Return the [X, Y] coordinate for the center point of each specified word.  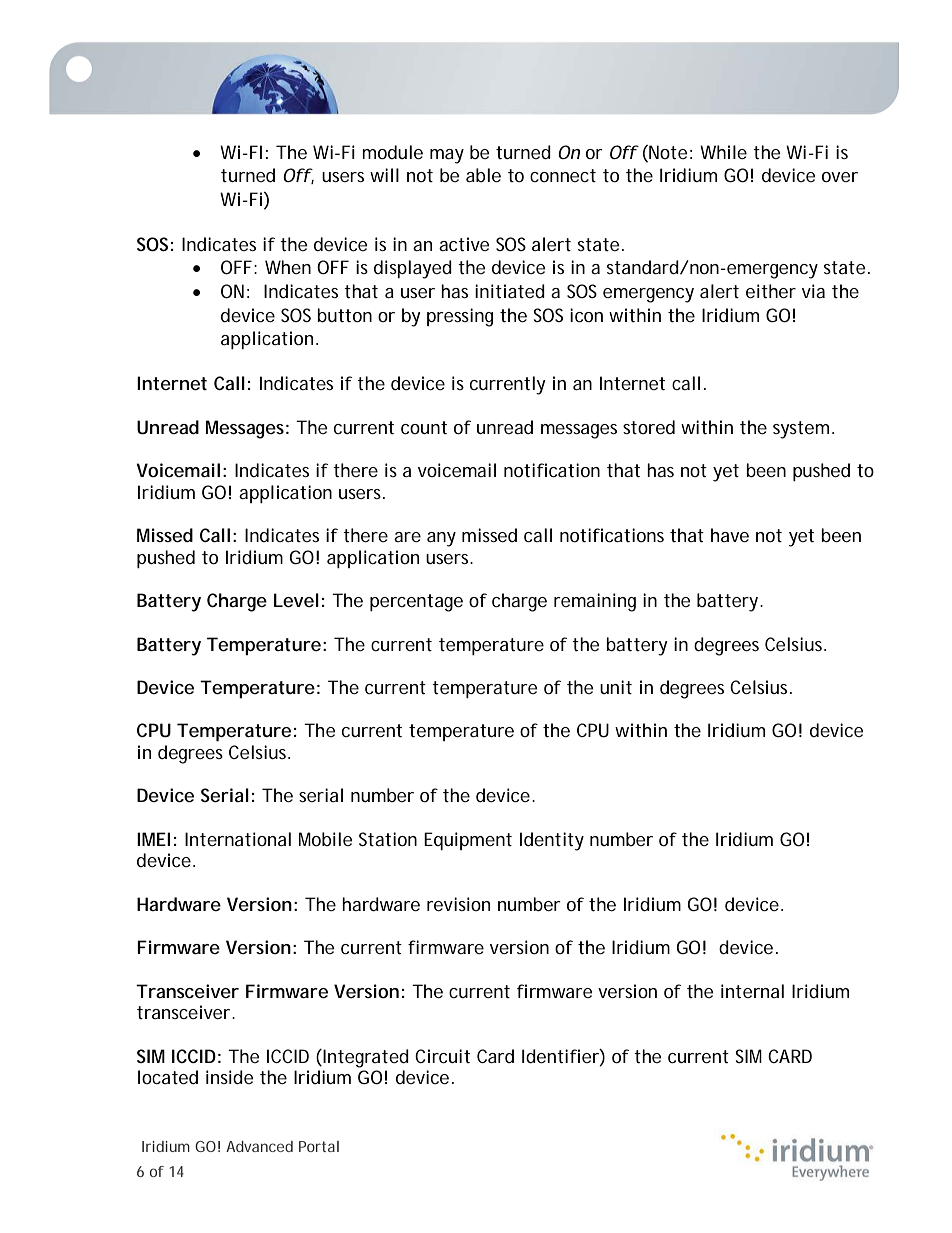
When [288, 267]
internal [752, 991]
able [483, 175]
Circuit [442, 1056]
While [723, 152]
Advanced [259, 1146]
